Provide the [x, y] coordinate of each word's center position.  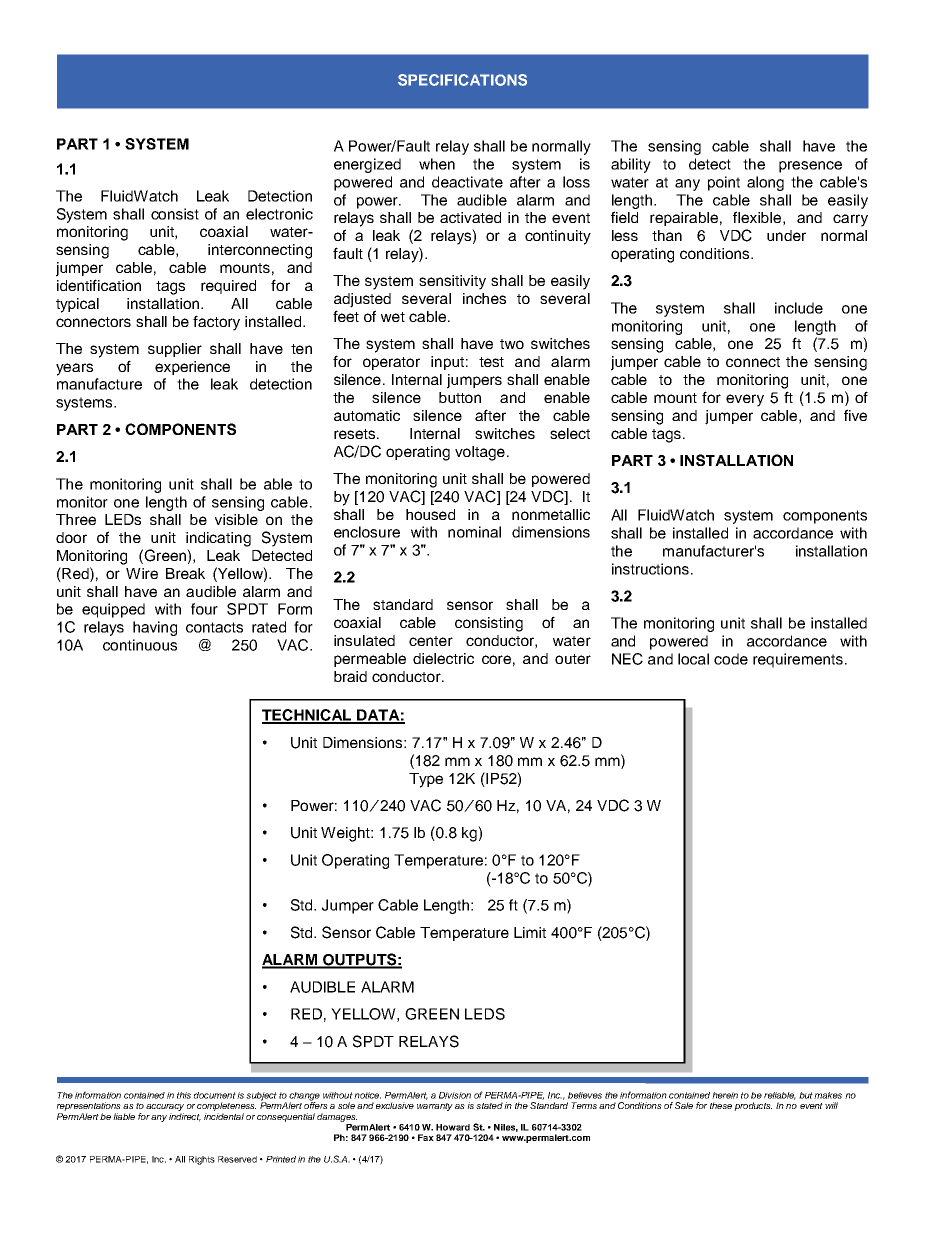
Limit [530, 932]
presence [810, 167]
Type [426, 780]
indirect [185, 1117]
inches [484, 298]
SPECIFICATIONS [462, 80]
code [731, 659]
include [799, 308]
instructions [650, 569]
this [184, 1095]
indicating [218, 539]
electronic [279, 214]
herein [725, 1095]
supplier [175, 350]
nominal [474, 532]
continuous [140, 645]
